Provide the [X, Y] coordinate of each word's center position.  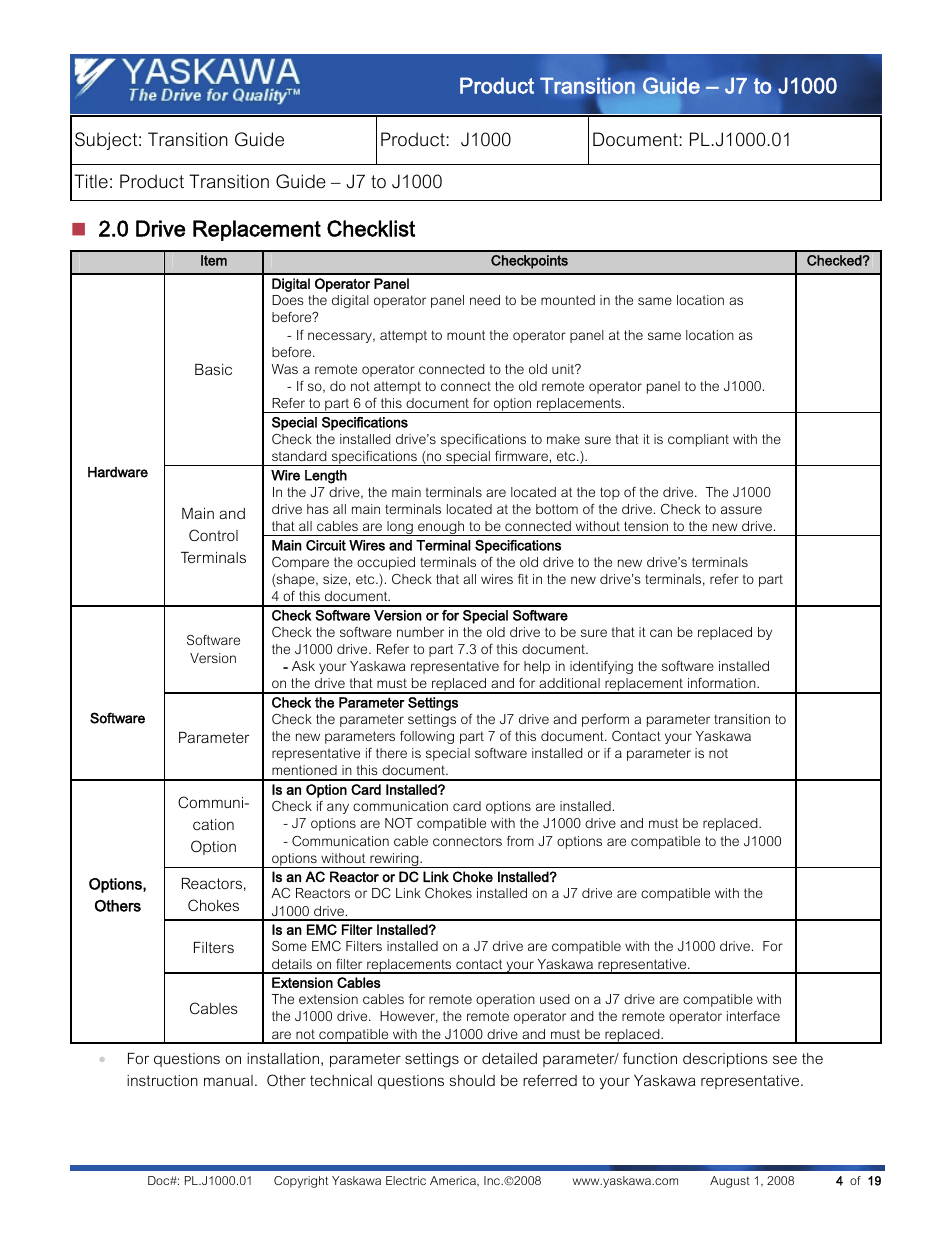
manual [228, 1080]
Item [214, 260]
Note [815, 85]
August [730, 1182]
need [485, 300]
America [454, 1181]
